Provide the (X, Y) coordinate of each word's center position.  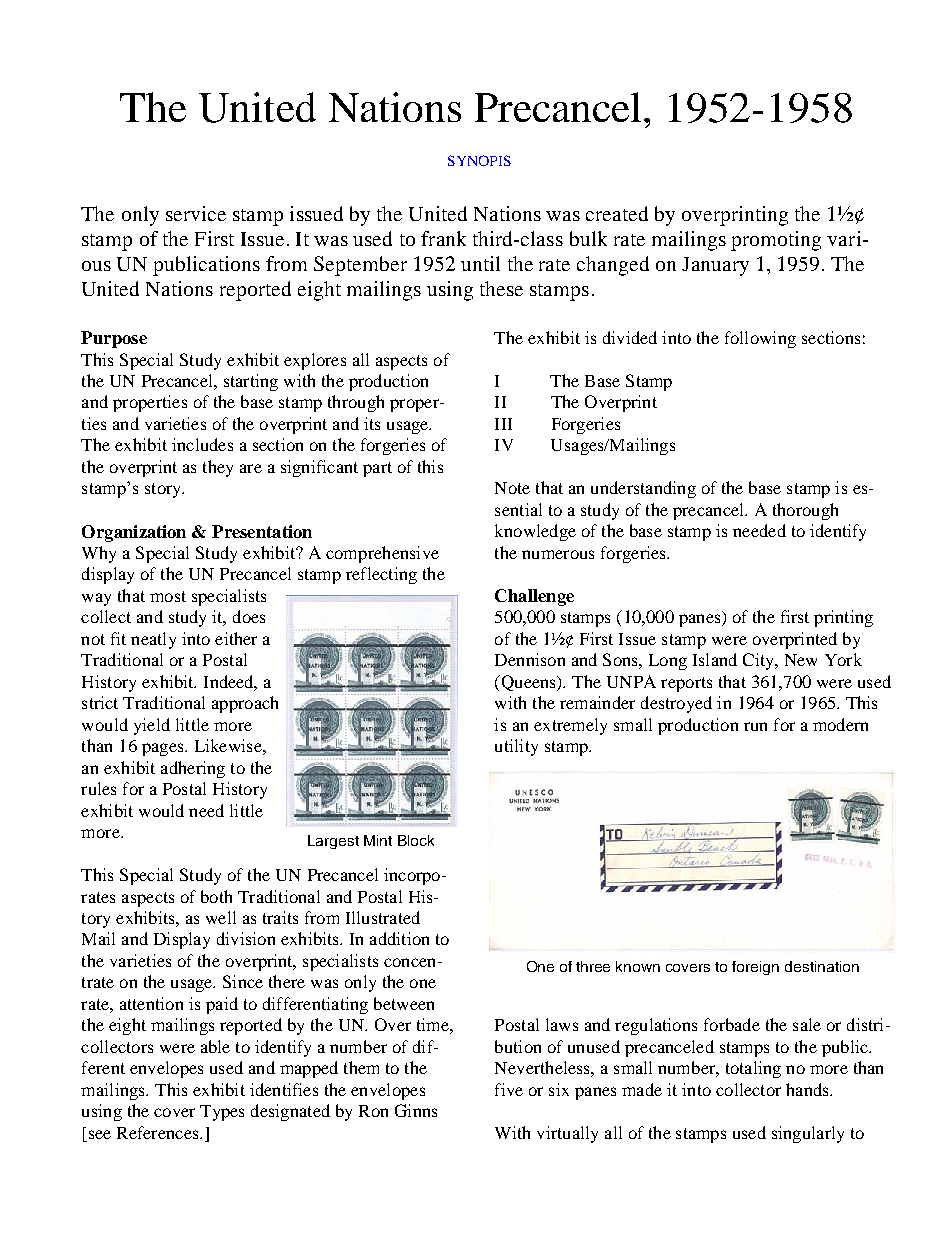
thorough (805, 511)
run (755, 726)
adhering (193, 769)
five (509, 1089)
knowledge (535, 532)
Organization (134, 533)
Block (416, 840)
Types (222, 1113)
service (196, 213)
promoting (776, 241)
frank (443, 238)
